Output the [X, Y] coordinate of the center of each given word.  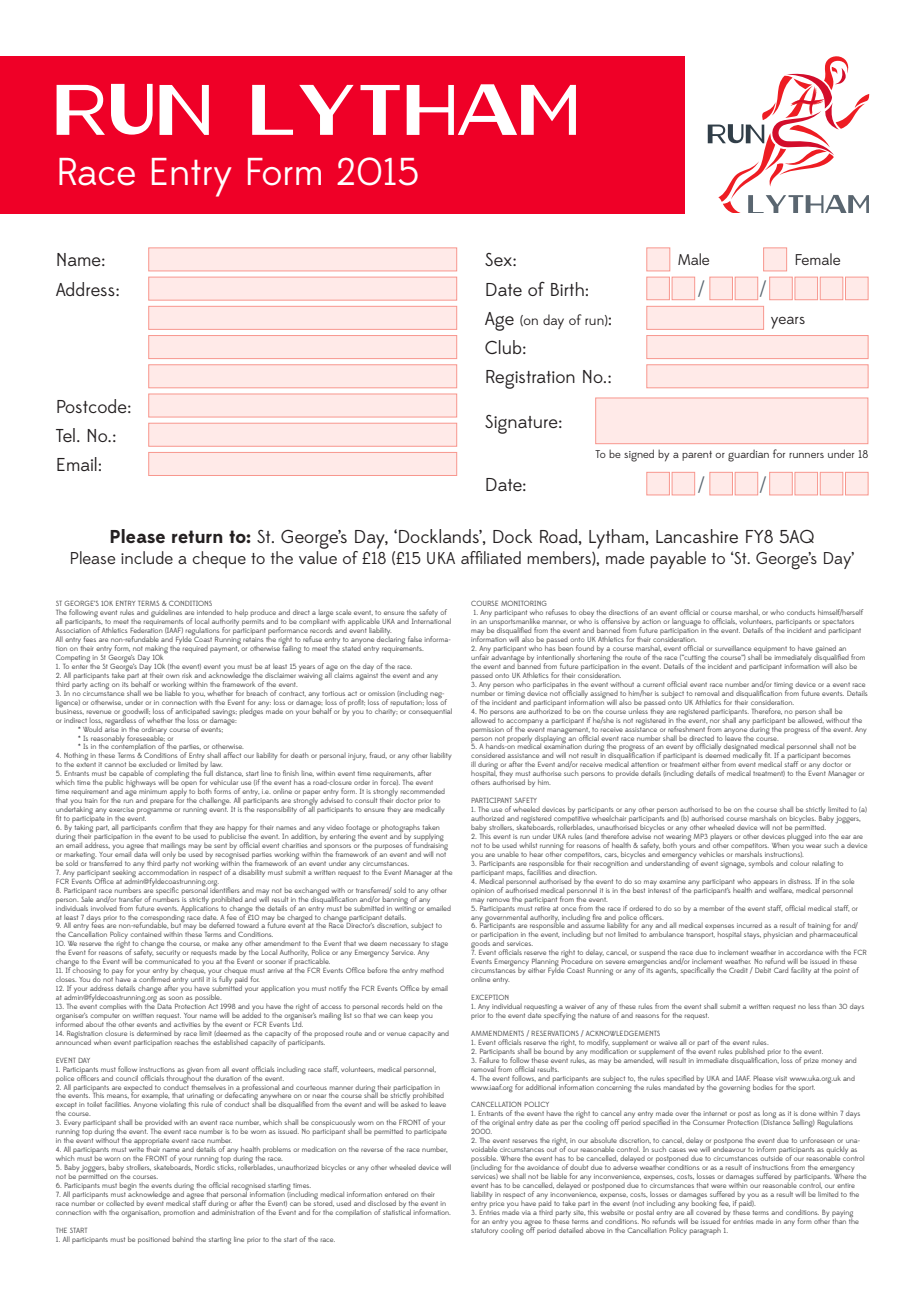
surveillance [733, 648]
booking [704, 1203]
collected [120, 1203]
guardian [748, 456]
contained [145, 934]
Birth [567, 289]
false [415, 639]
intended [210, 612]
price [497, 1204]
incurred [749, 925]
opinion [482, 891]
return [197, 536]
